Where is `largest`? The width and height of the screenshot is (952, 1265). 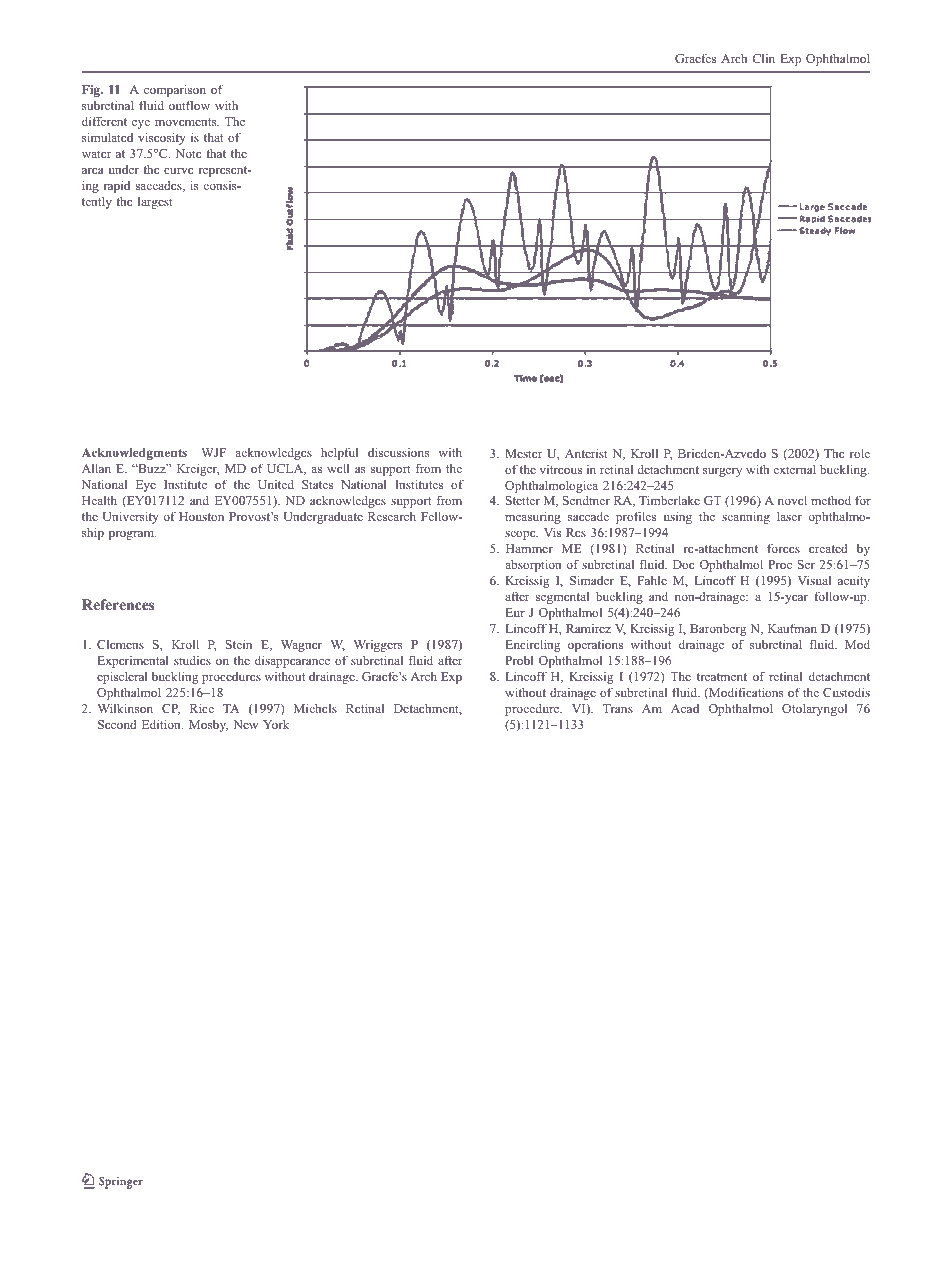
largest is located at coordinates (155, 202).
